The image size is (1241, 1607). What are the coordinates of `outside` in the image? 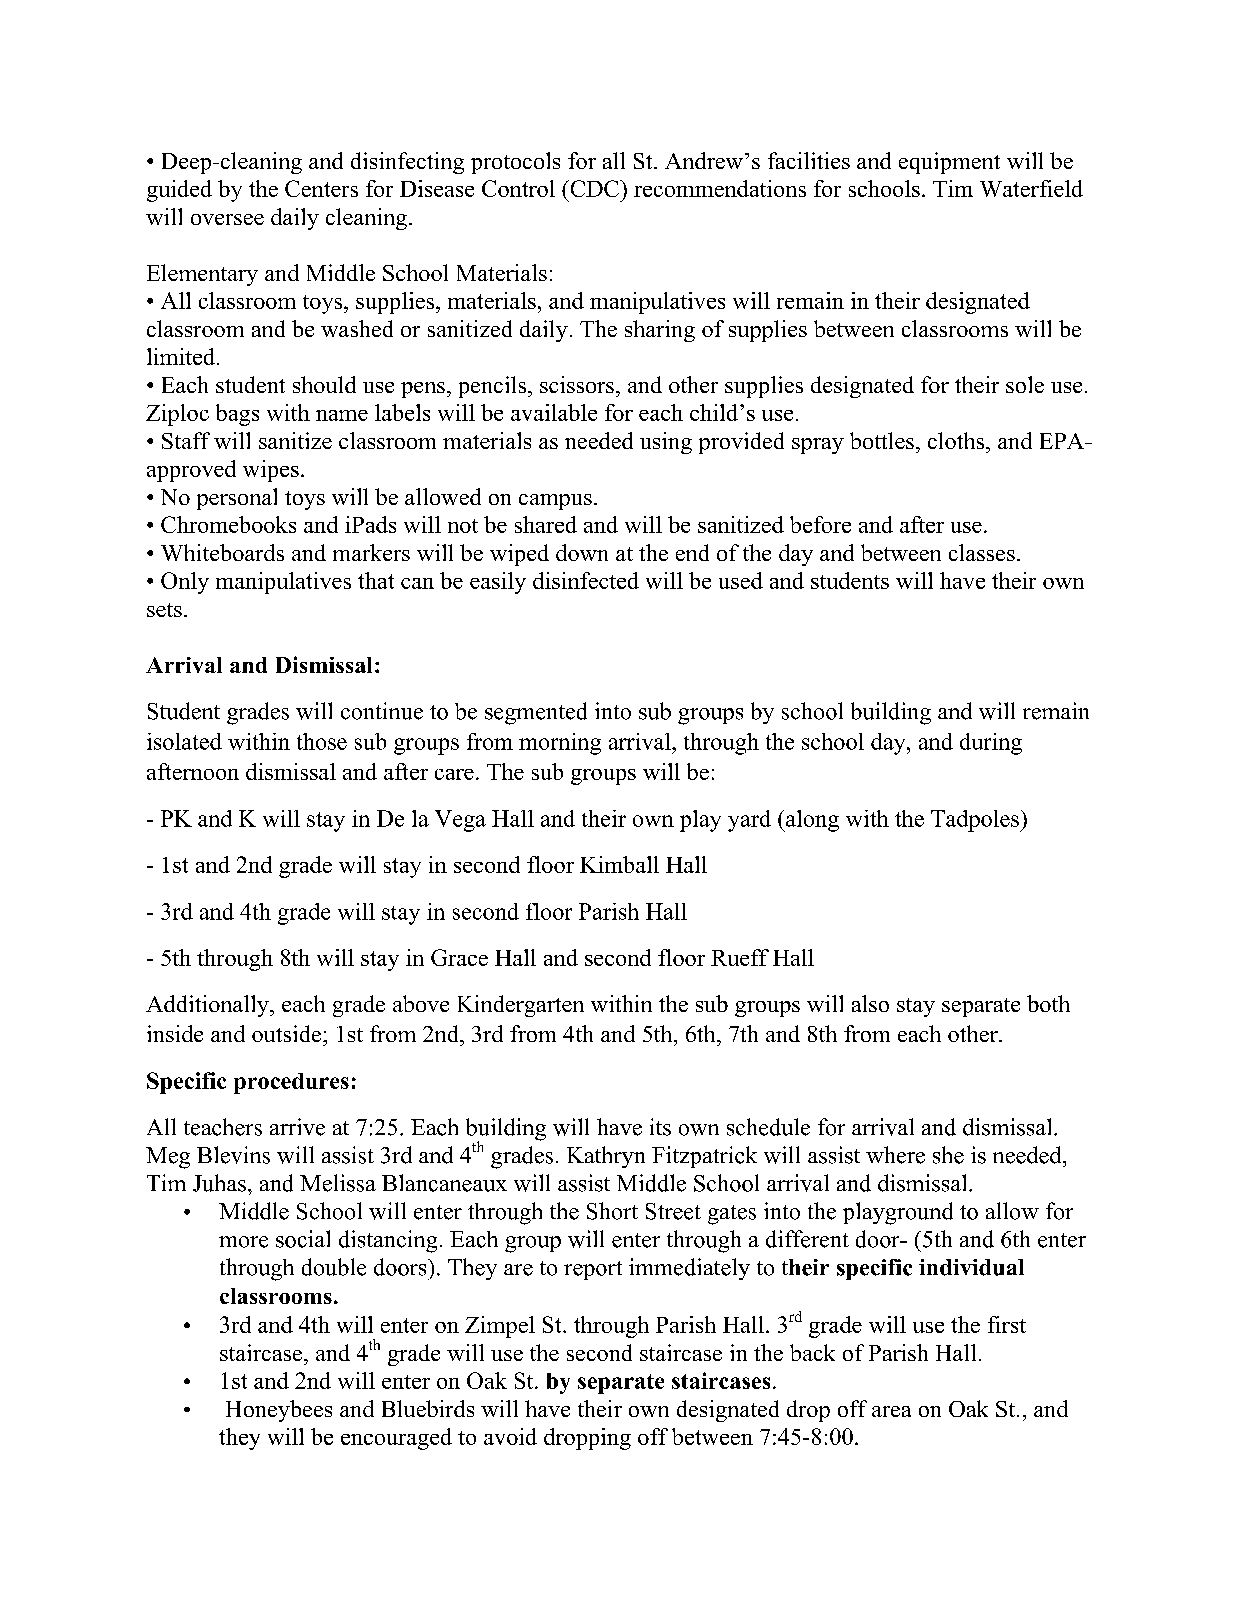 It's located at (288, 1033).
